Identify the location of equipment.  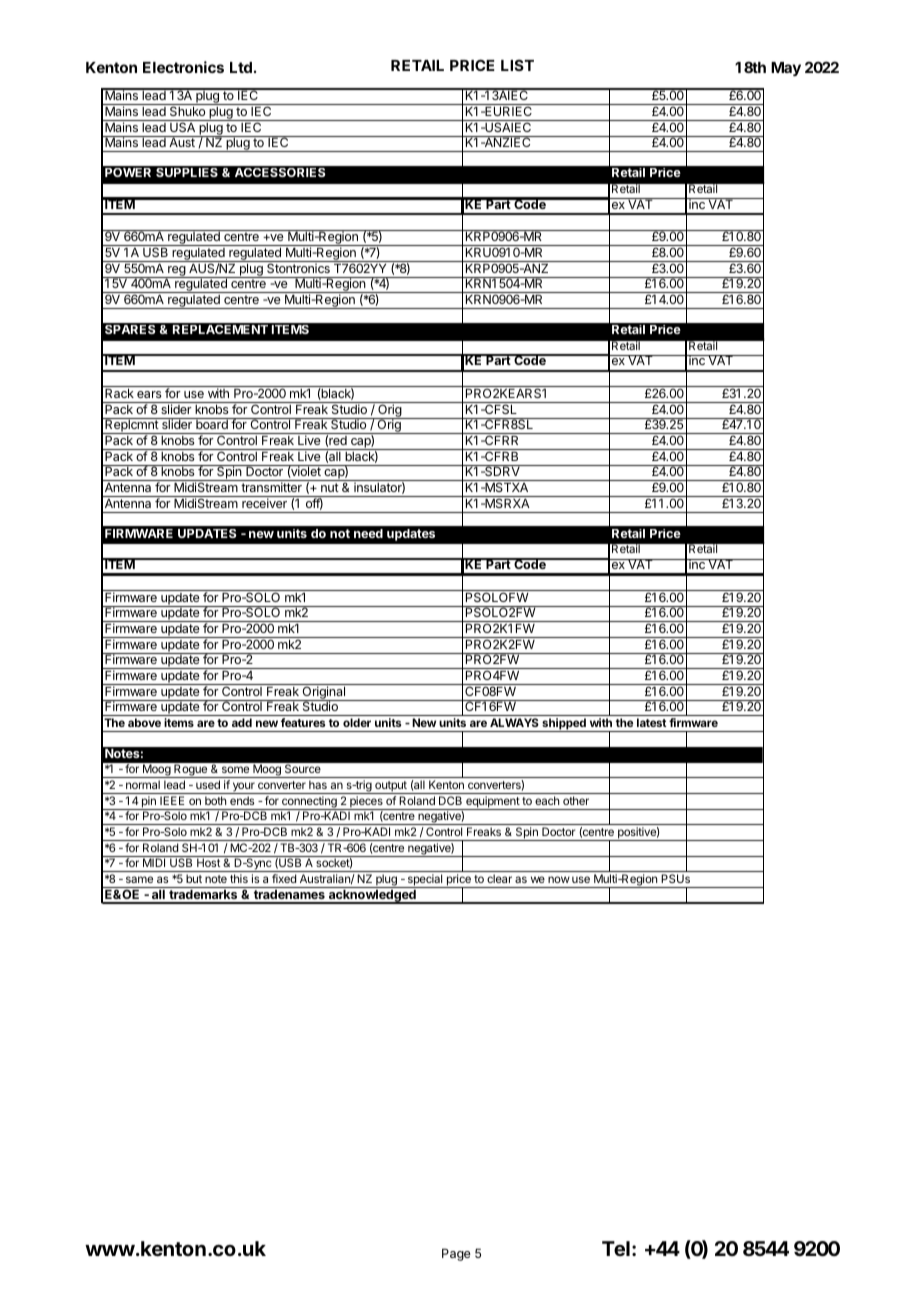
(492, 803).
